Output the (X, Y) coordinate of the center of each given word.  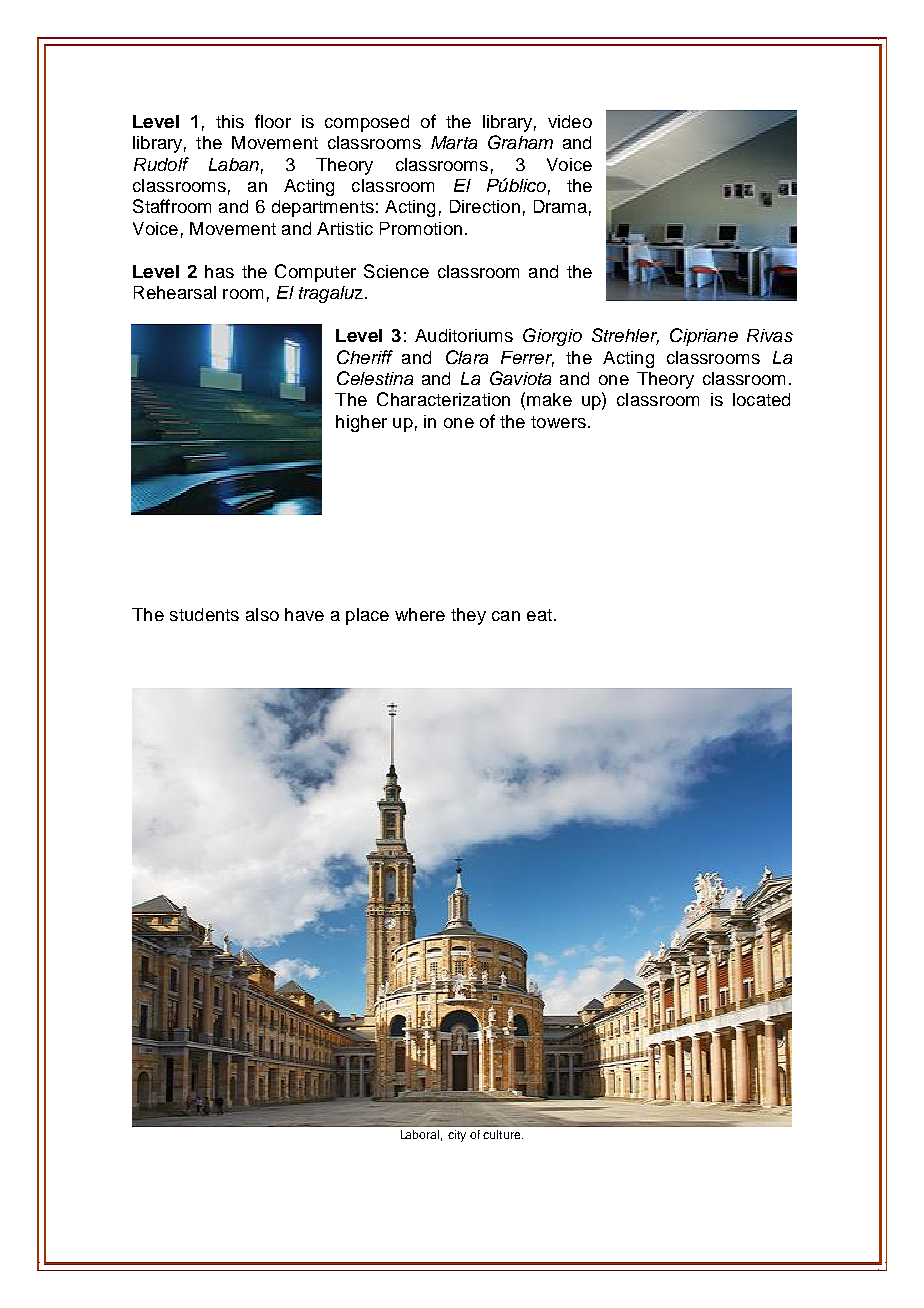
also (262, 614)
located (761, 399)
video (570, 121)
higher (361, 423)
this (230, 121)
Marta (454, 142)
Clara (467, 357)
